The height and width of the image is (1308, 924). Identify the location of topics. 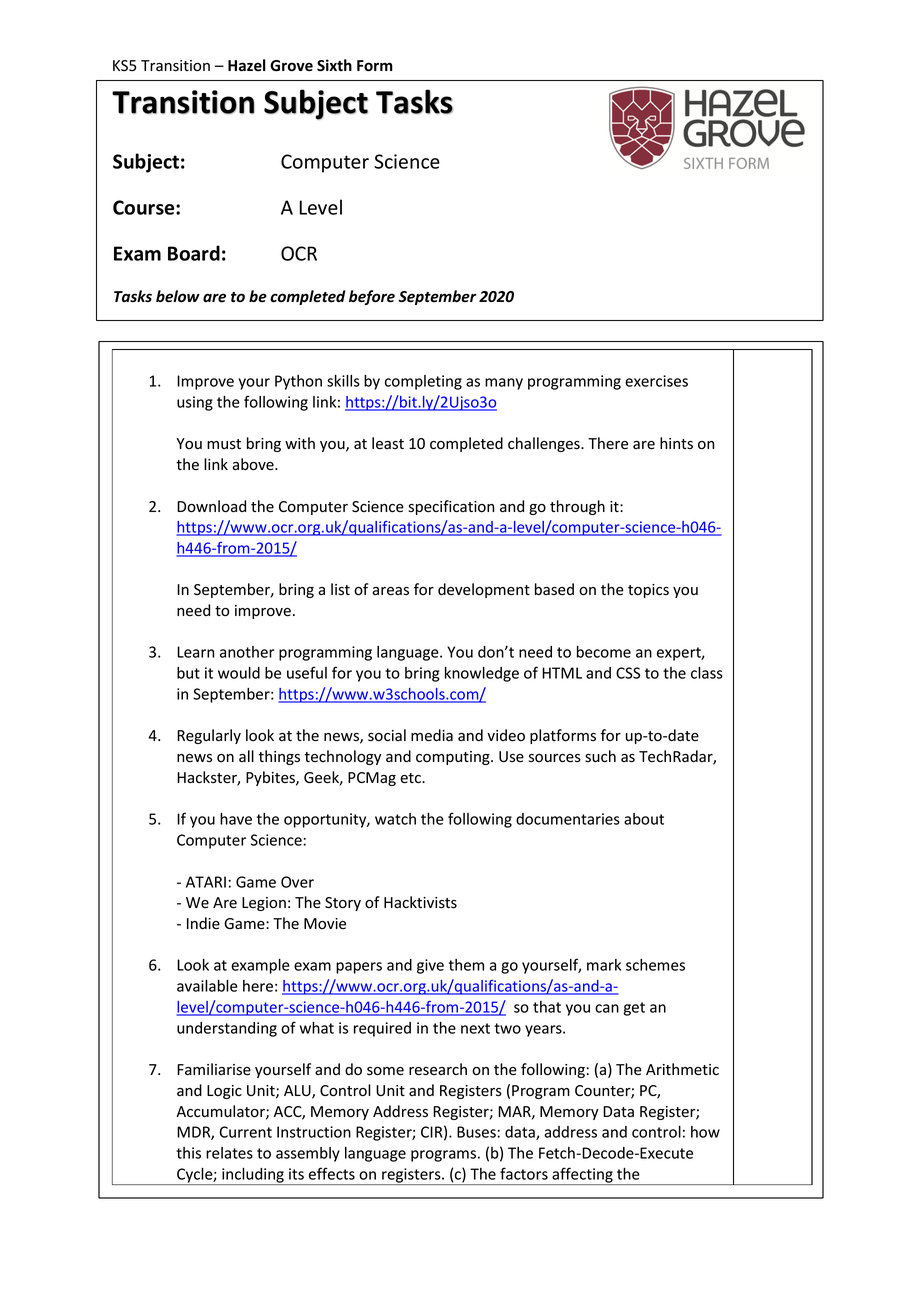
(648, 591).
